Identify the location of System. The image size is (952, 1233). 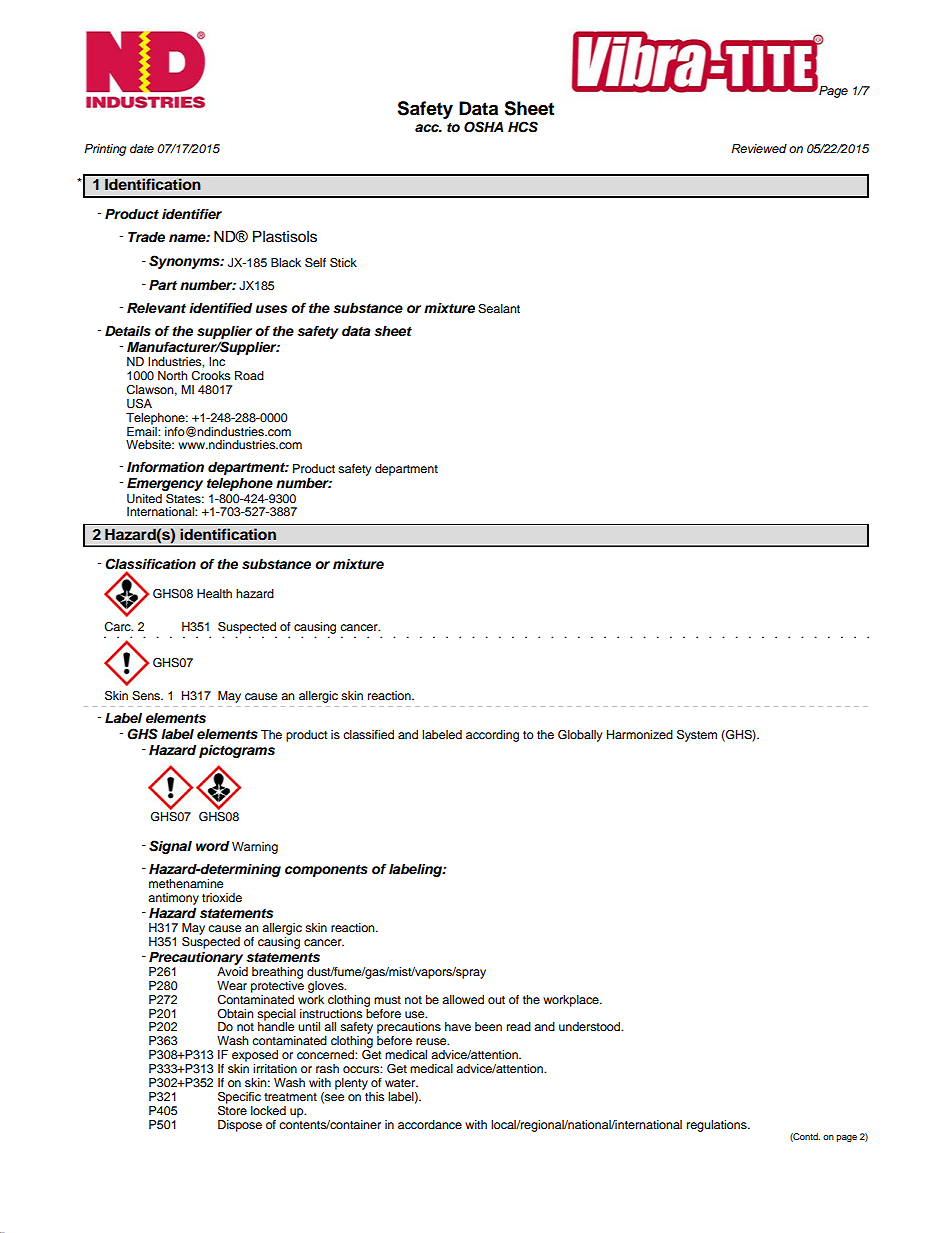
(697, 736).
